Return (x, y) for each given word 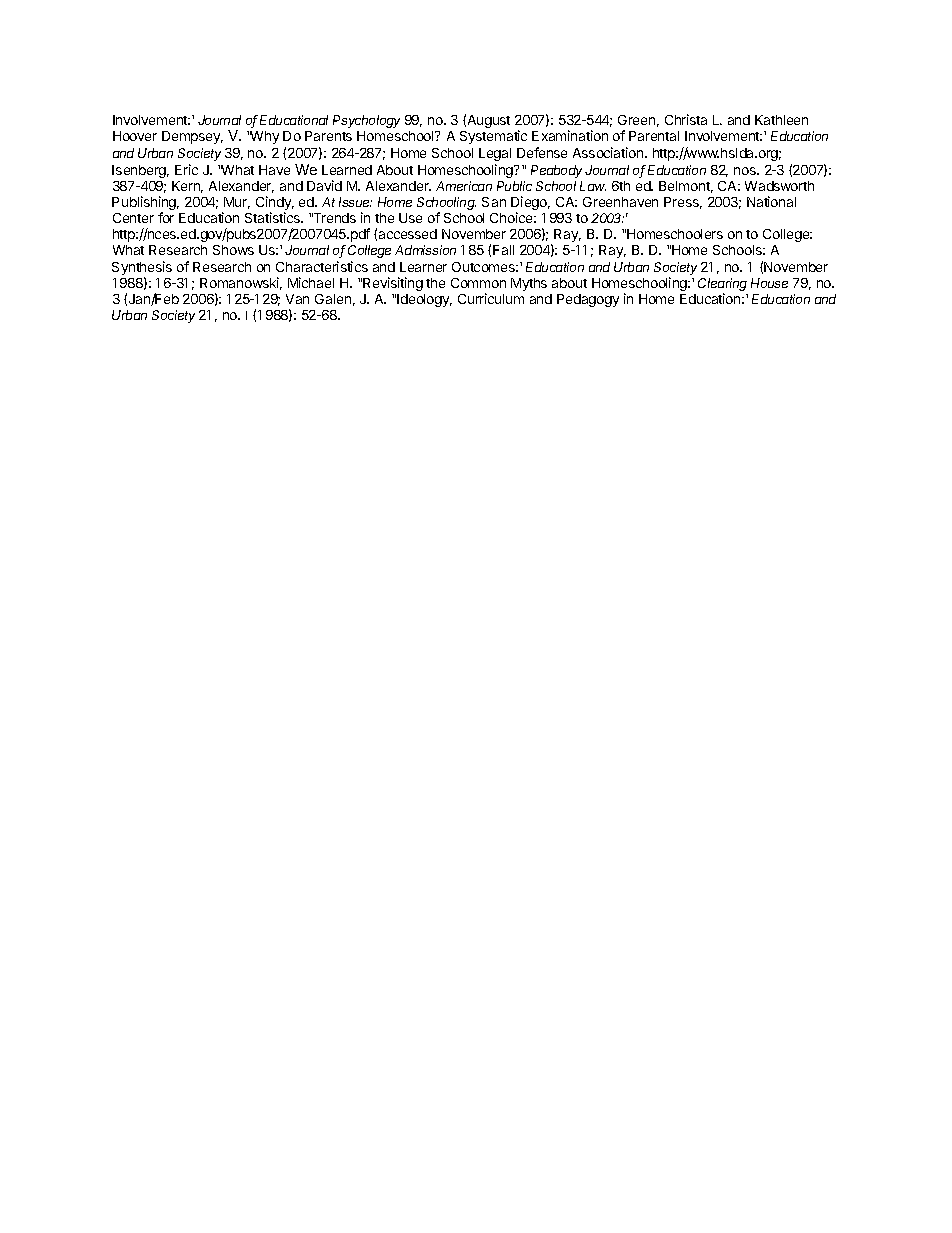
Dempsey (192, 137)
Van (297, 299)
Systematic (493, 137)
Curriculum (491, 298)
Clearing (722, 284)
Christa (686, 119)
